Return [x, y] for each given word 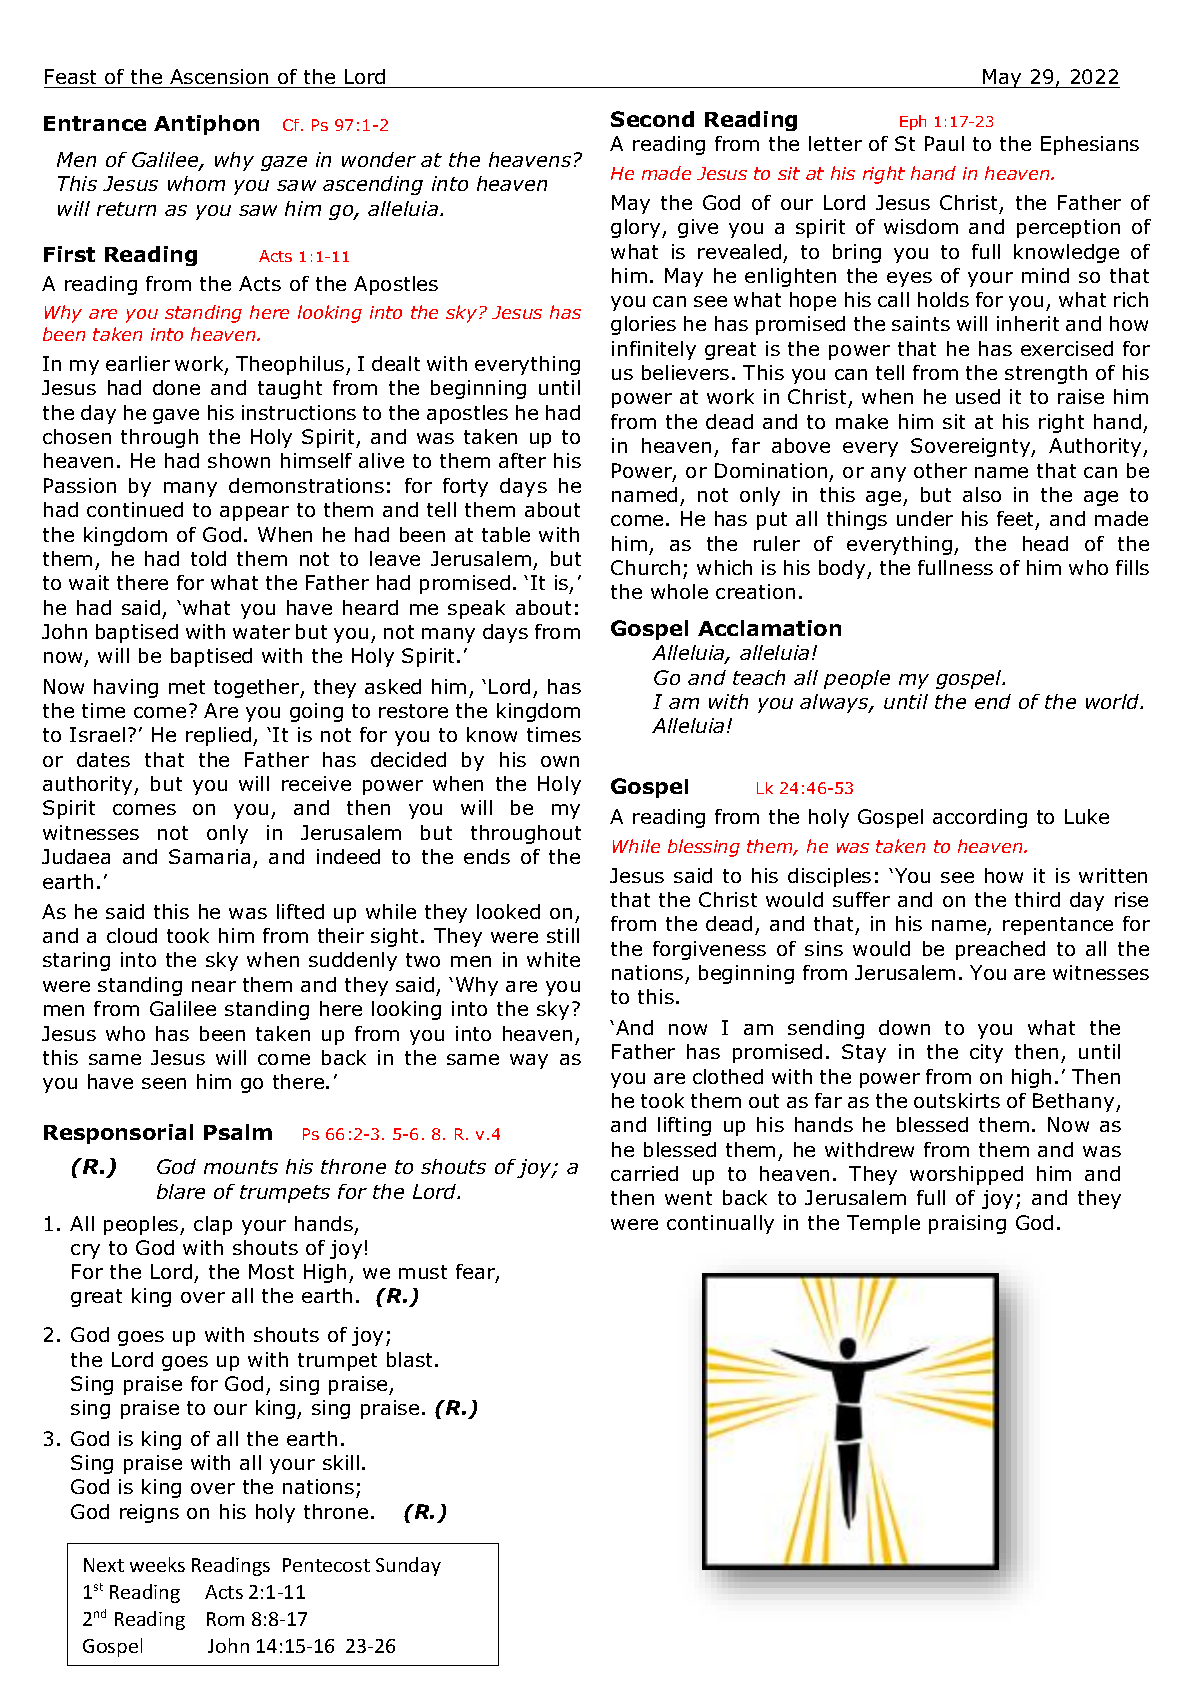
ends [487, 856]
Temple [883, 1224]
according [980, 818]
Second [652, 119]
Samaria [209, 856]
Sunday [408, 1566]
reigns [149, 1513]
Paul [944, 143]
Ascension [219, 78]
